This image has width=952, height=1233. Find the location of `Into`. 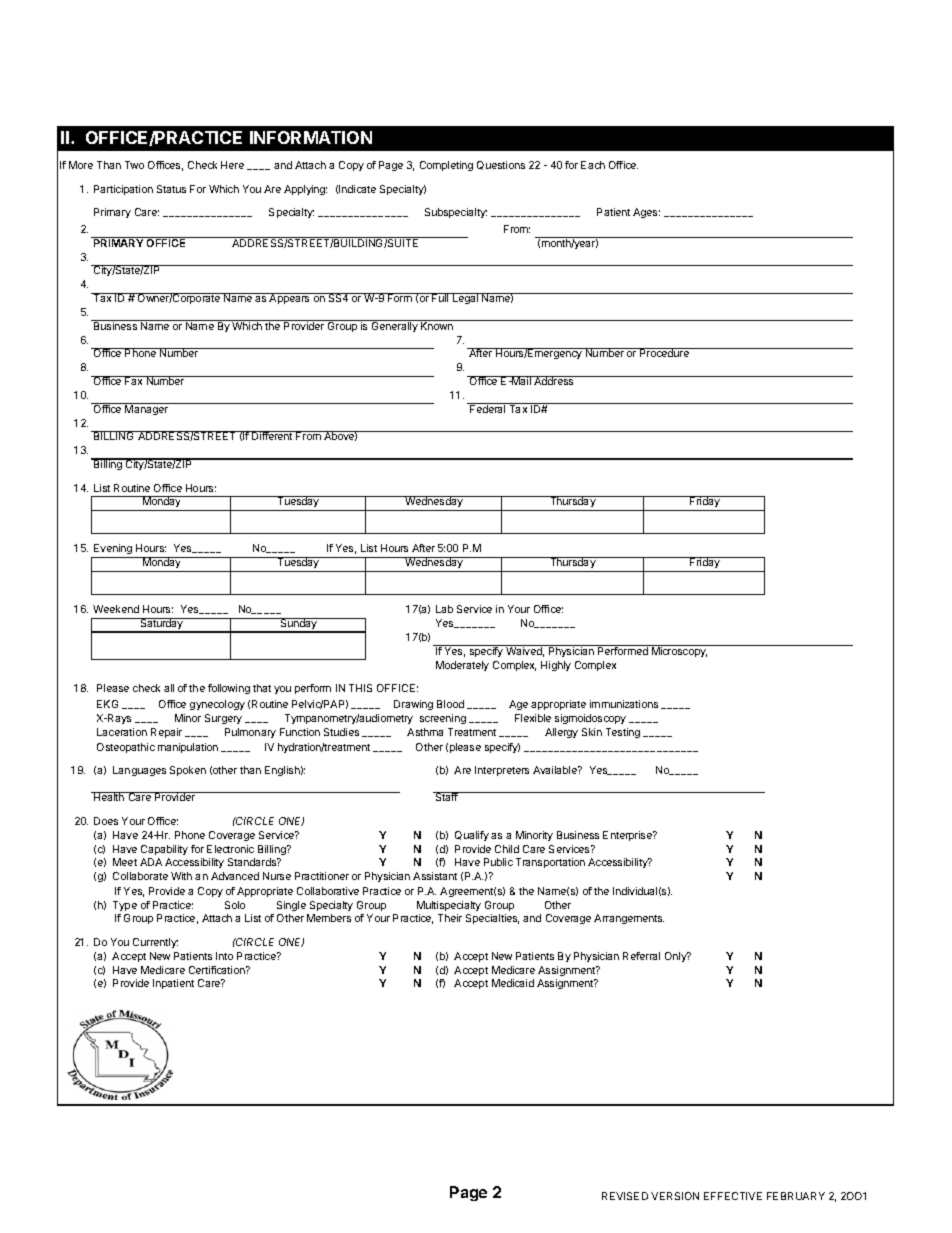

Into is located at coordinates (224, 956).
